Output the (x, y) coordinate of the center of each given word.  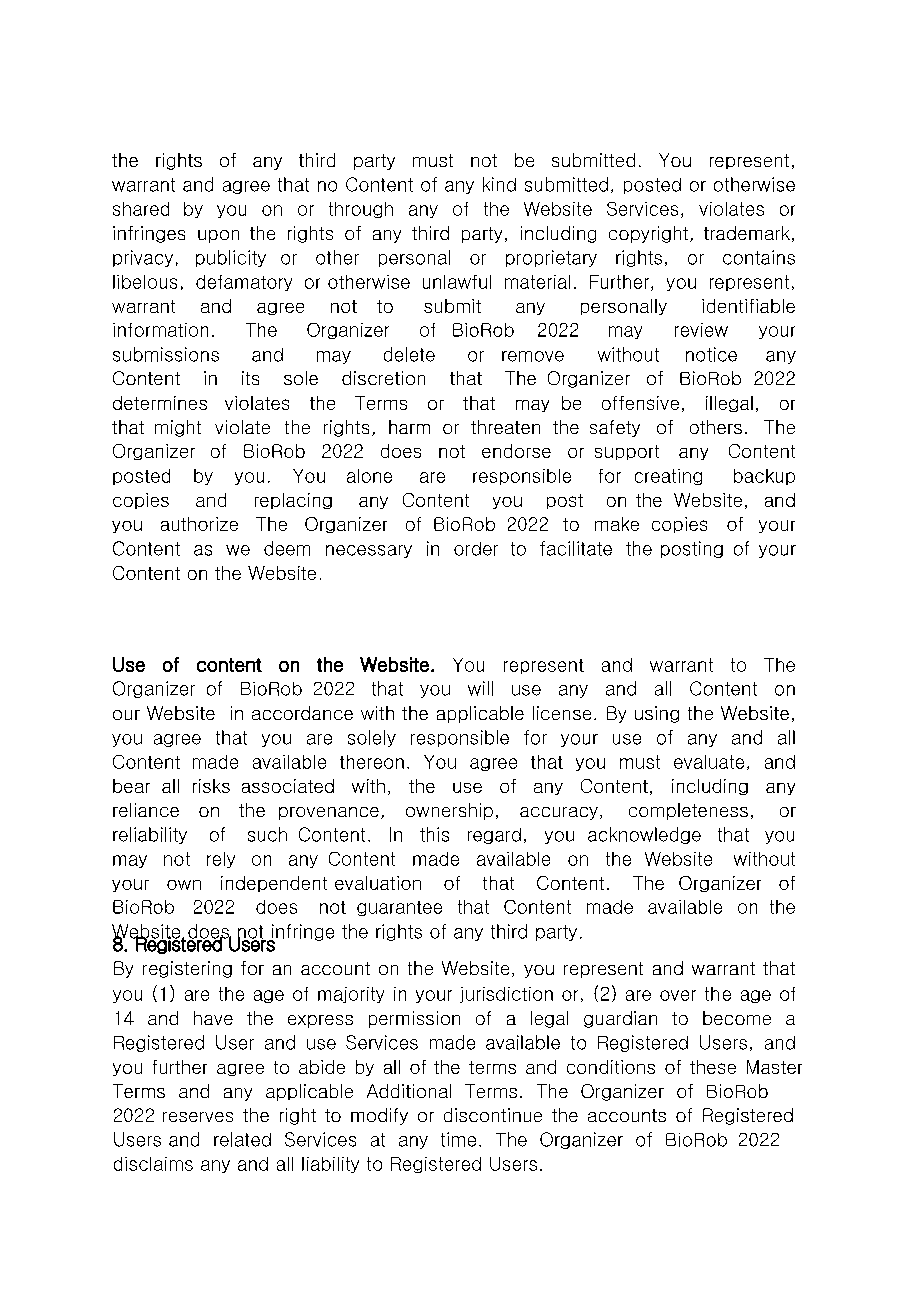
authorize (199, 524)
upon (218, 236)
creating (668, 477)
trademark (747, 233)
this (434, 834)
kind (499, 184)
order (476, 549)
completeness (688, 811)
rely (221, 860)
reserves (198, 1117)
